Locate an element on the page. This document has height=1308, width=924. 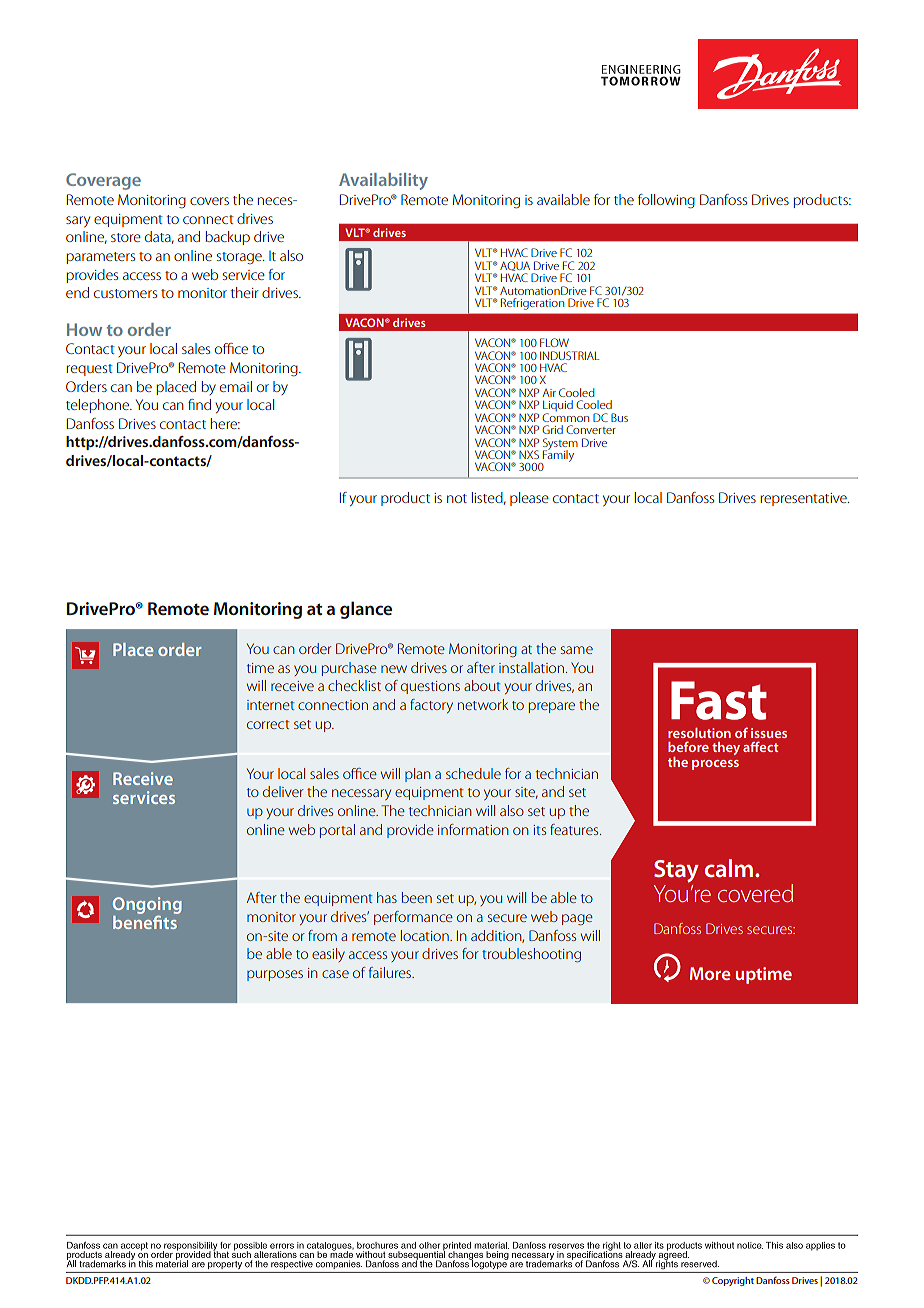
purposes is located at coordinates (275, 975).
